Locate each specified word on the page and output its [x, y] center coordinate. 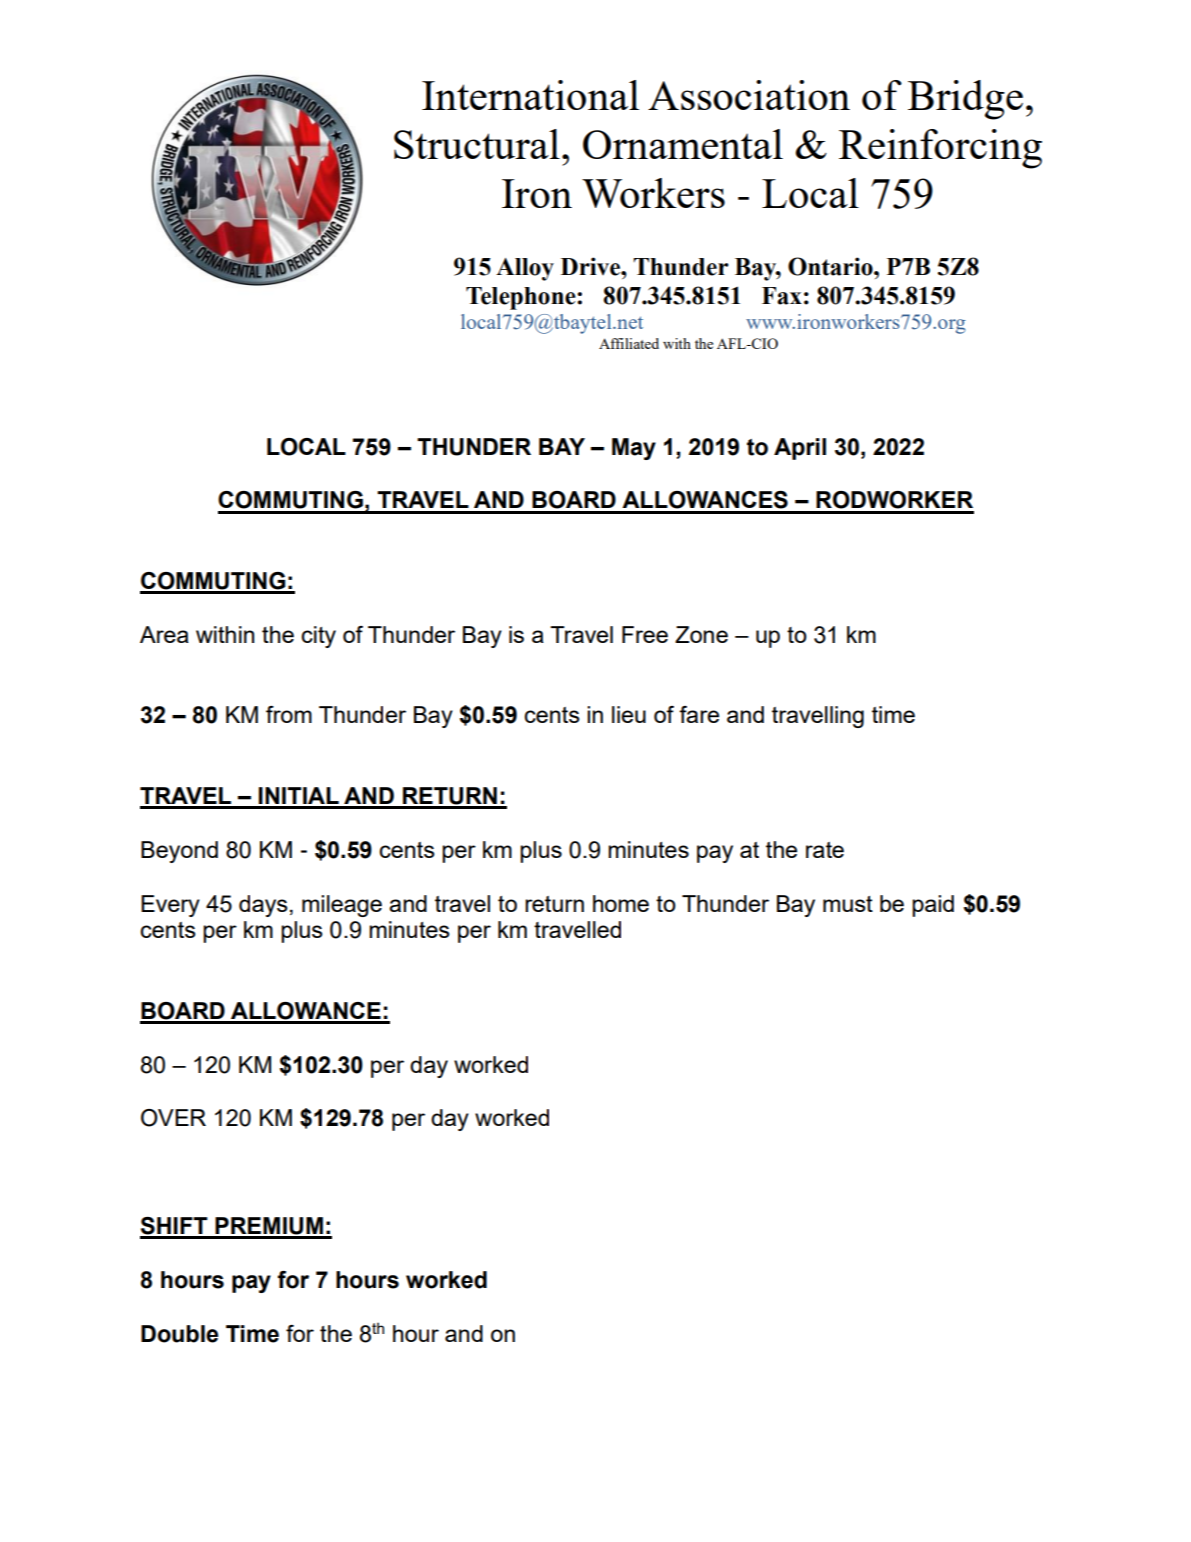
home [621, 903]
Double [179, 1334]
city [318, 637]
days [263, 906]
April [800, 449]
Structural [477, 144]
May [634, 449]
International [530, 95]
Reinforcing [940, 149]
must [848, 904]
